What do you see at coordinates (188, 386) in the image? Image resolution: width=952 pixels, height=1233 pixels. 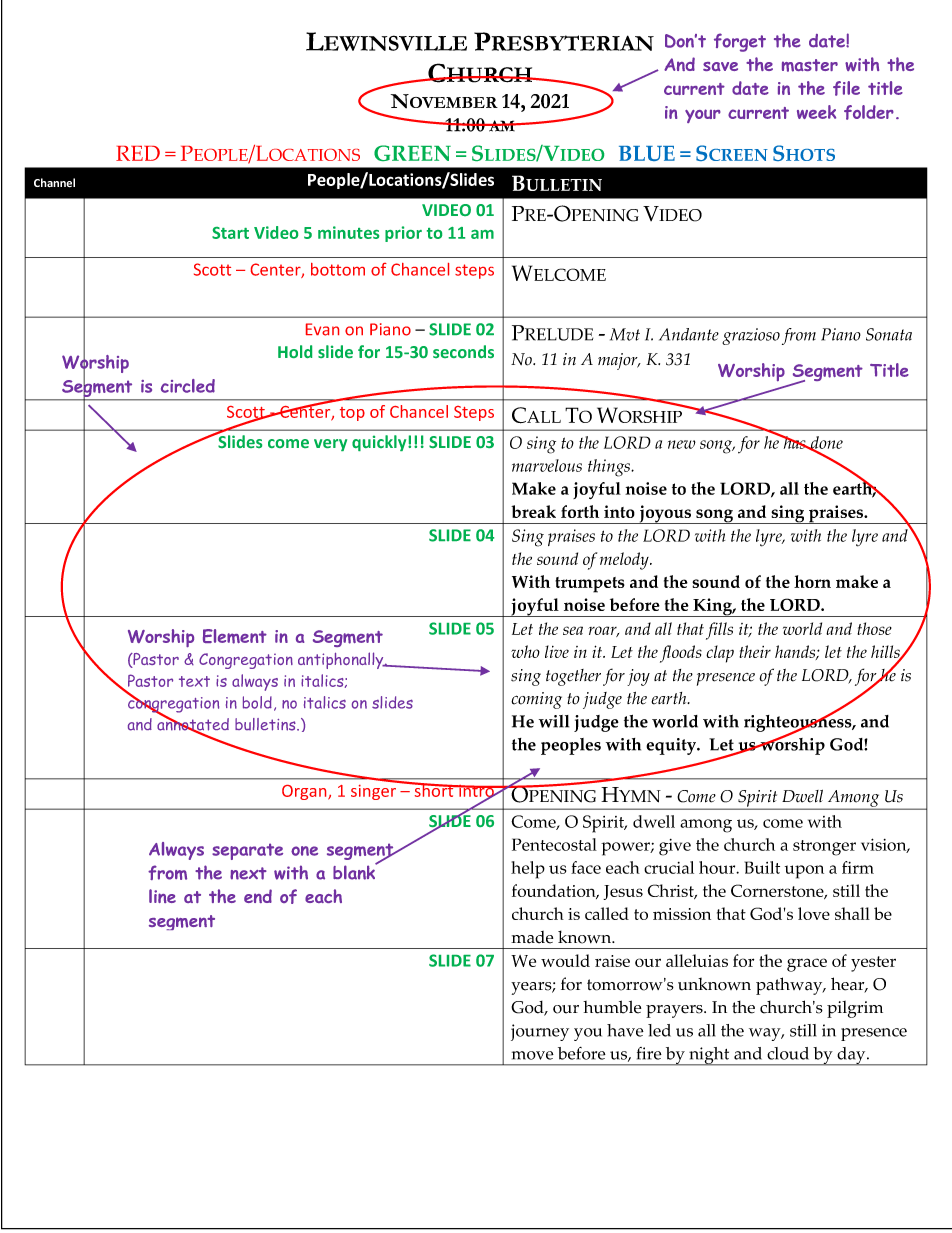 I see `circled` at bounding box center [188, 386].
